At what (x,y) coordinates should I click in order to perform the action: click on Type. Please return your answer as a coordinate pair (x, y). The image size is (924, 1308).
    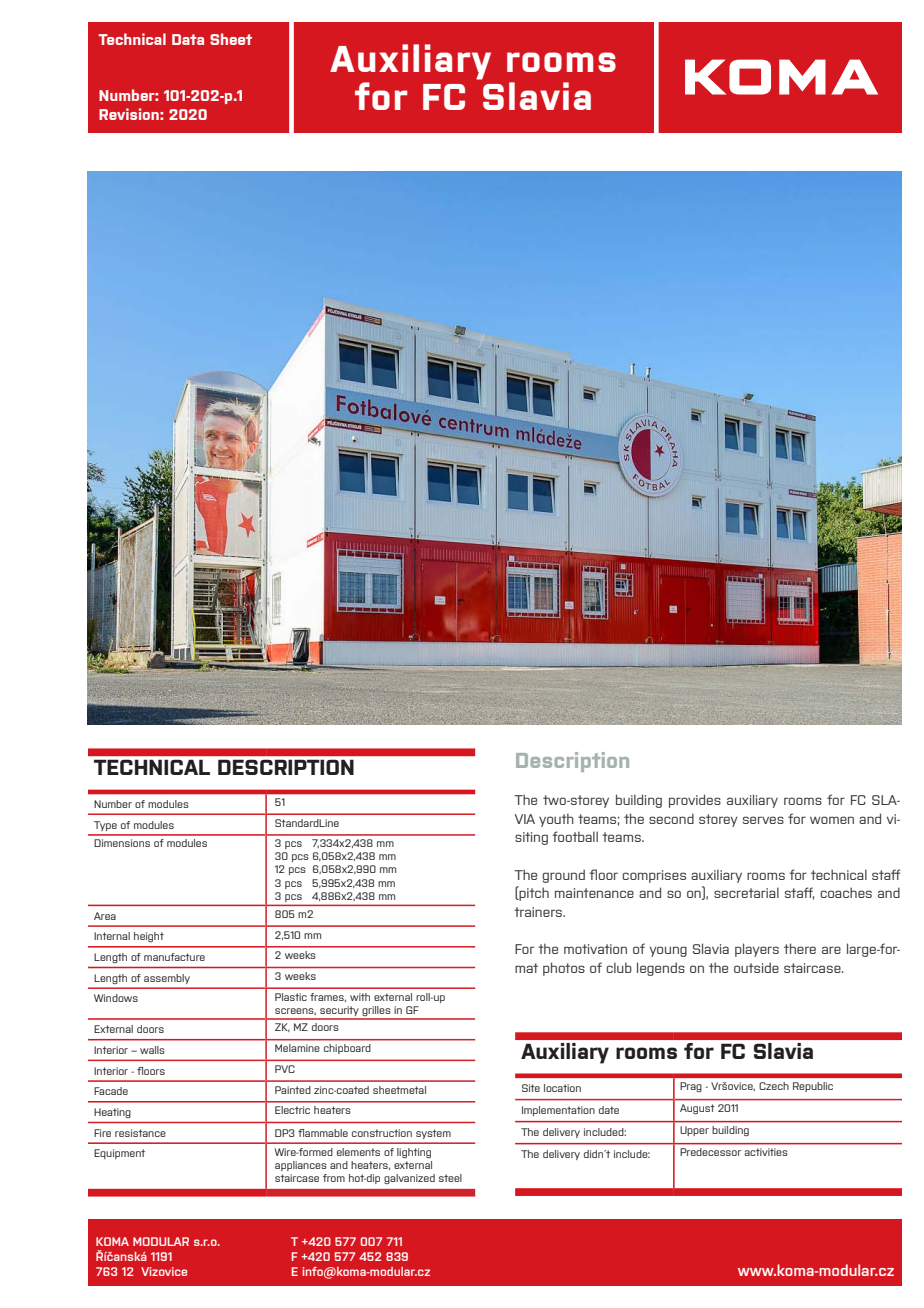
    Looking at the image, I should click on (105, 826).
